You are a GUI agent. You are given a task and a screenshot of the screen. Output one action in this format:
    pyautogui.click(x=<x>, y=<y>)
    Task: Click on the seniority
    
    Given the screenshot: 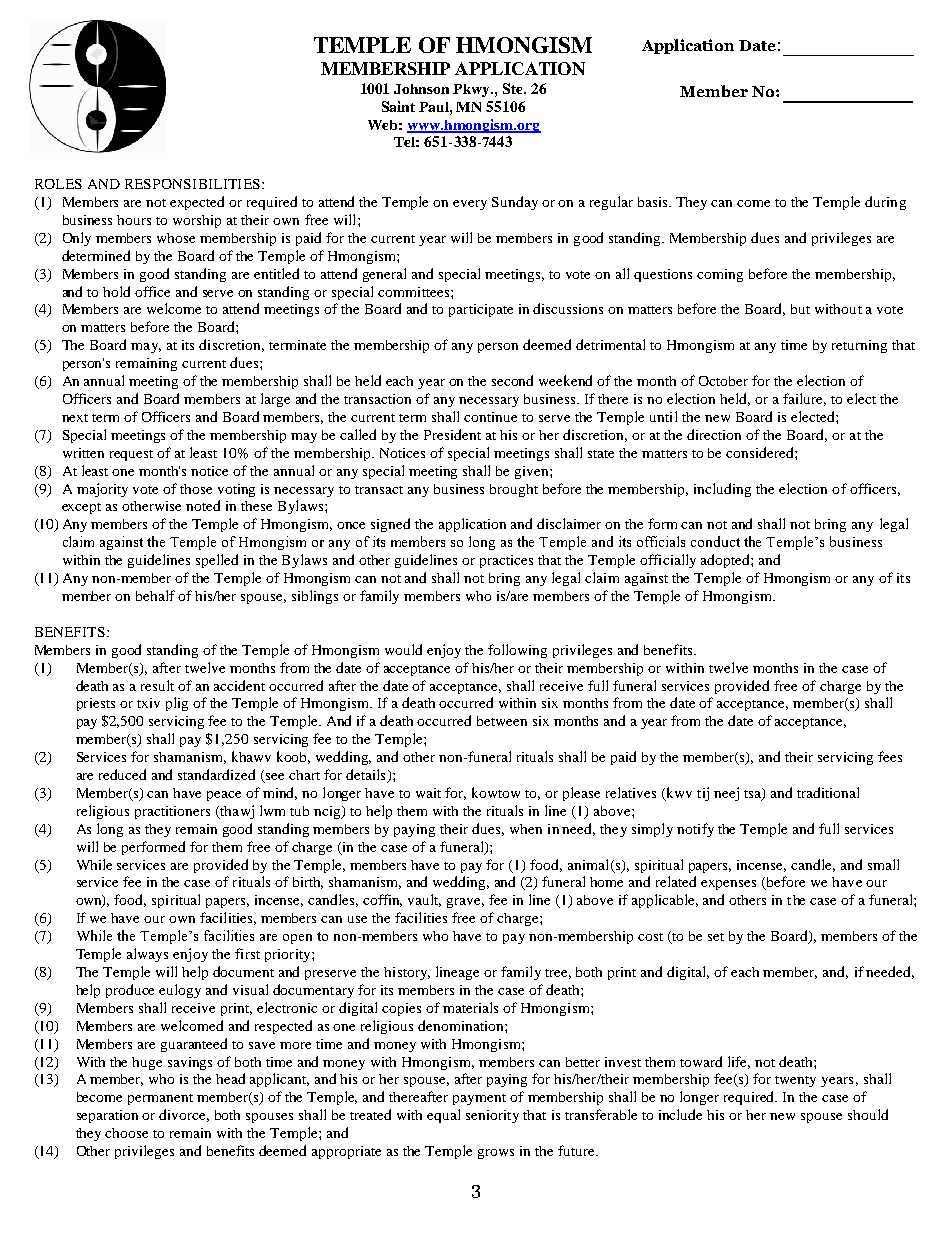 What is the action you would take?
    pyautogui.click(x=492, y=1116)
